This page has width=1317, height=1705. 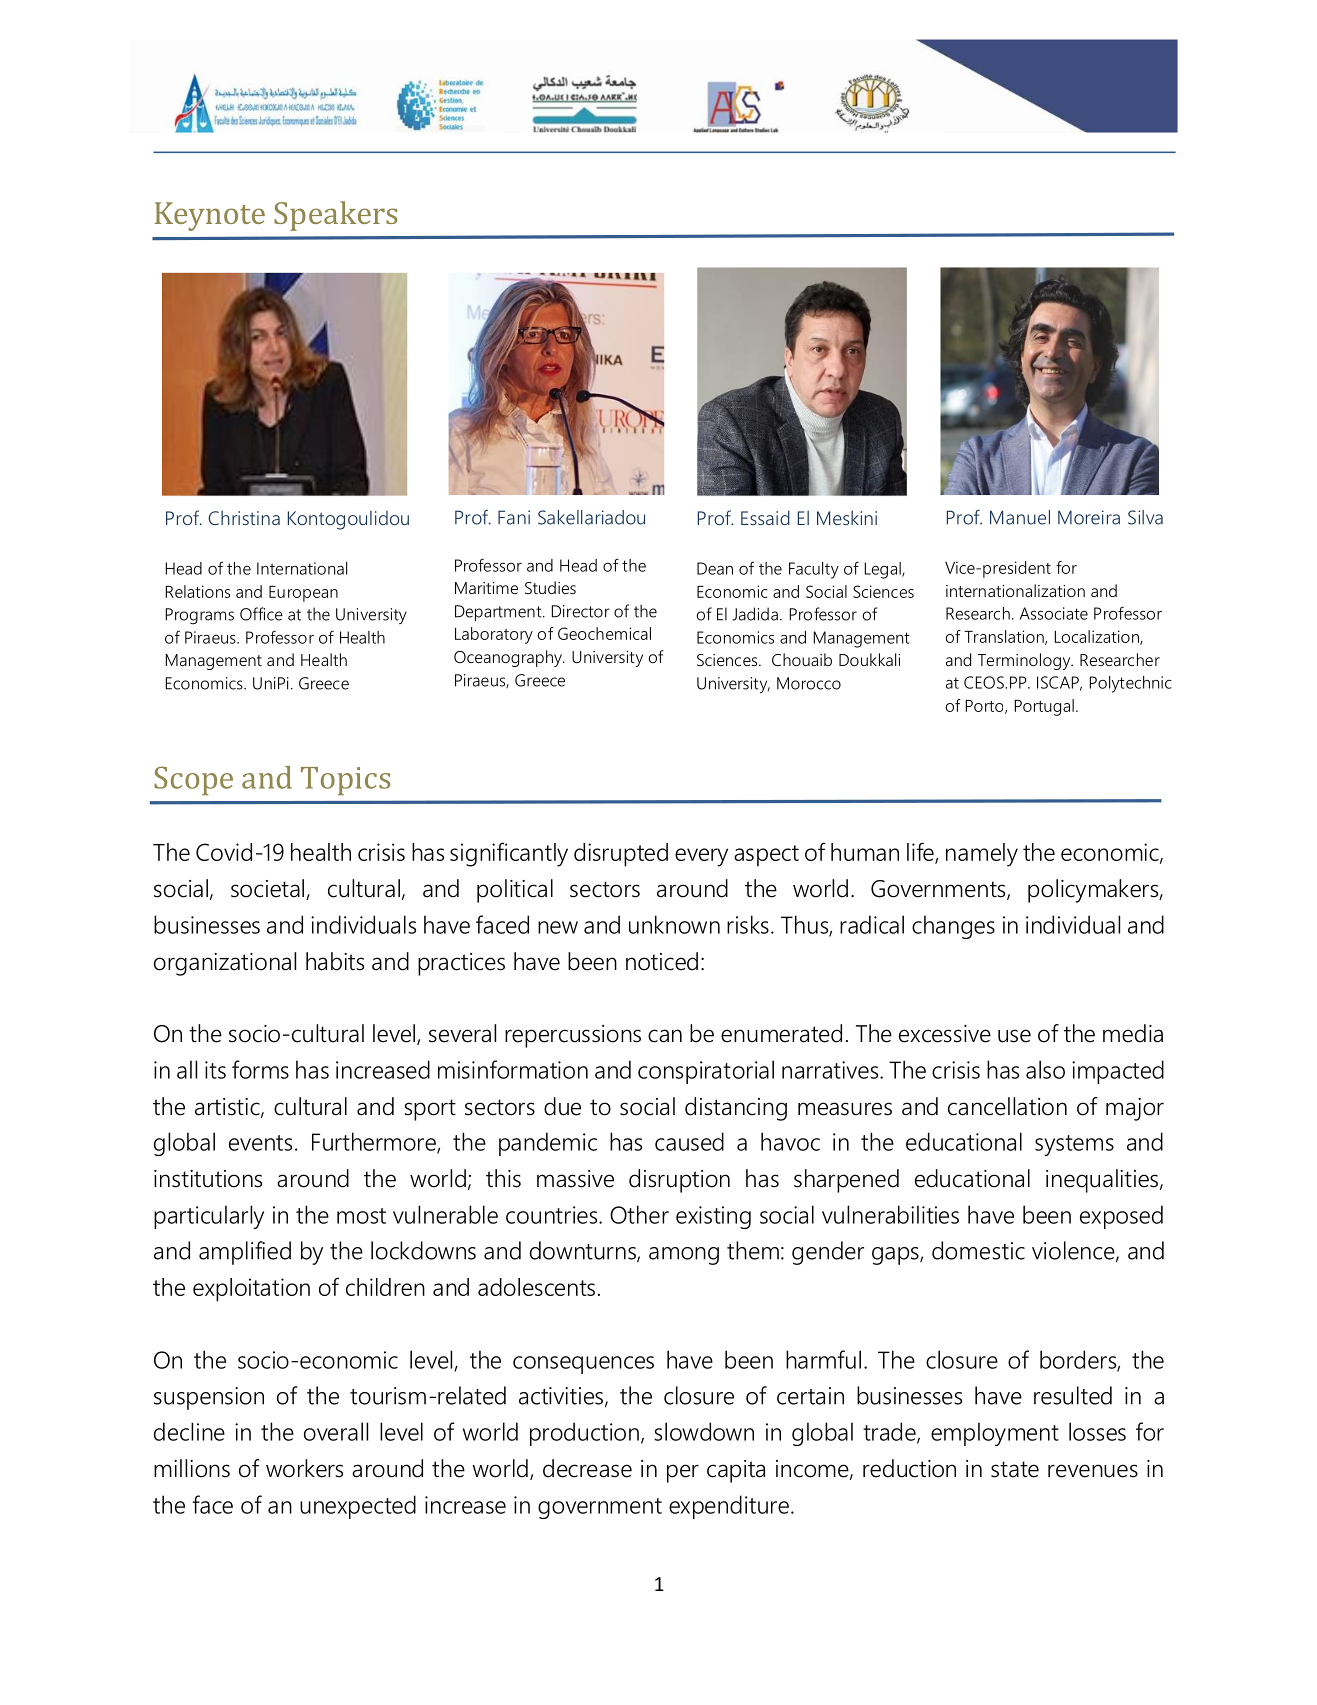 I want to click on workers, so click(x=304, y=1468).
